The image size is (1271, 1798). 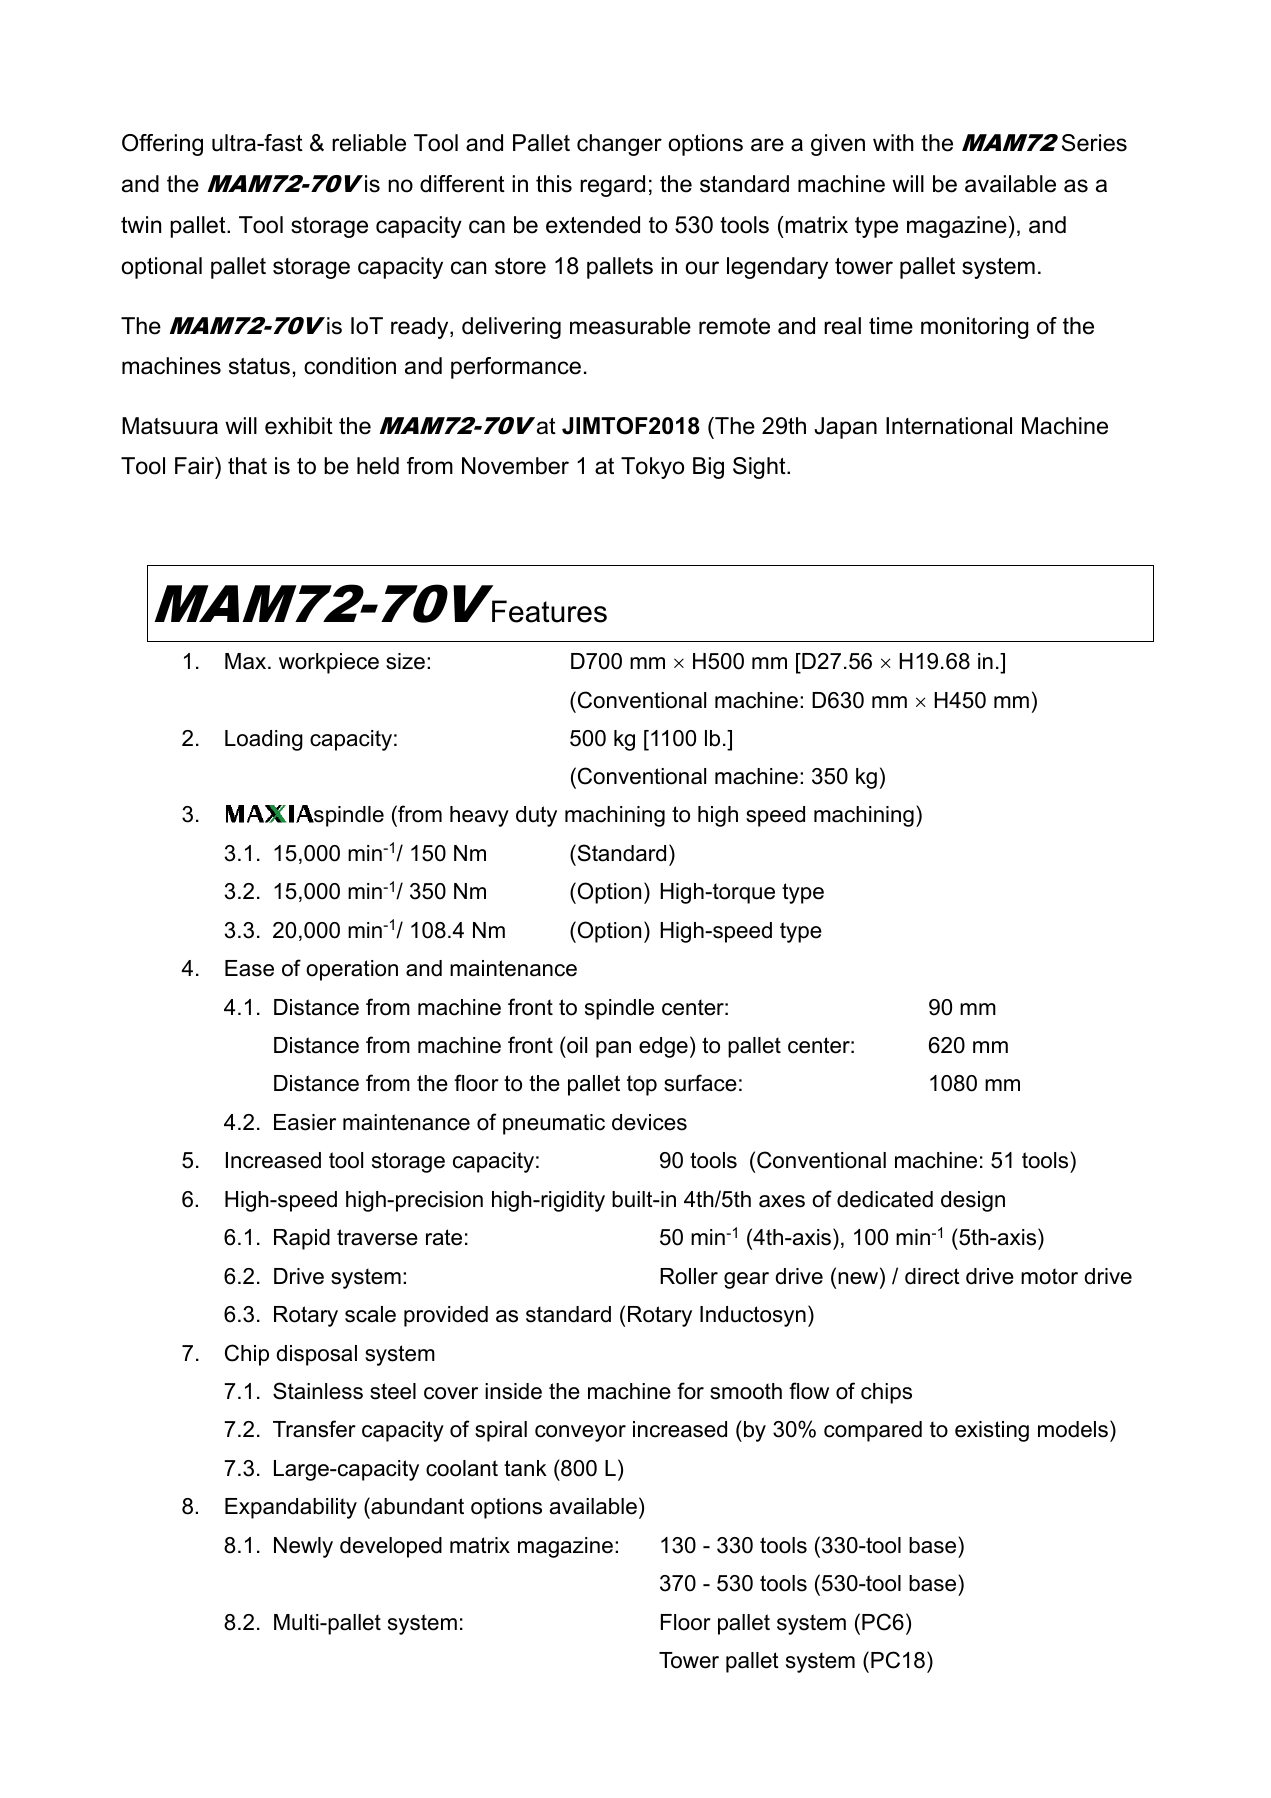 I want to click on Offering, so click(x=162, y=145).
